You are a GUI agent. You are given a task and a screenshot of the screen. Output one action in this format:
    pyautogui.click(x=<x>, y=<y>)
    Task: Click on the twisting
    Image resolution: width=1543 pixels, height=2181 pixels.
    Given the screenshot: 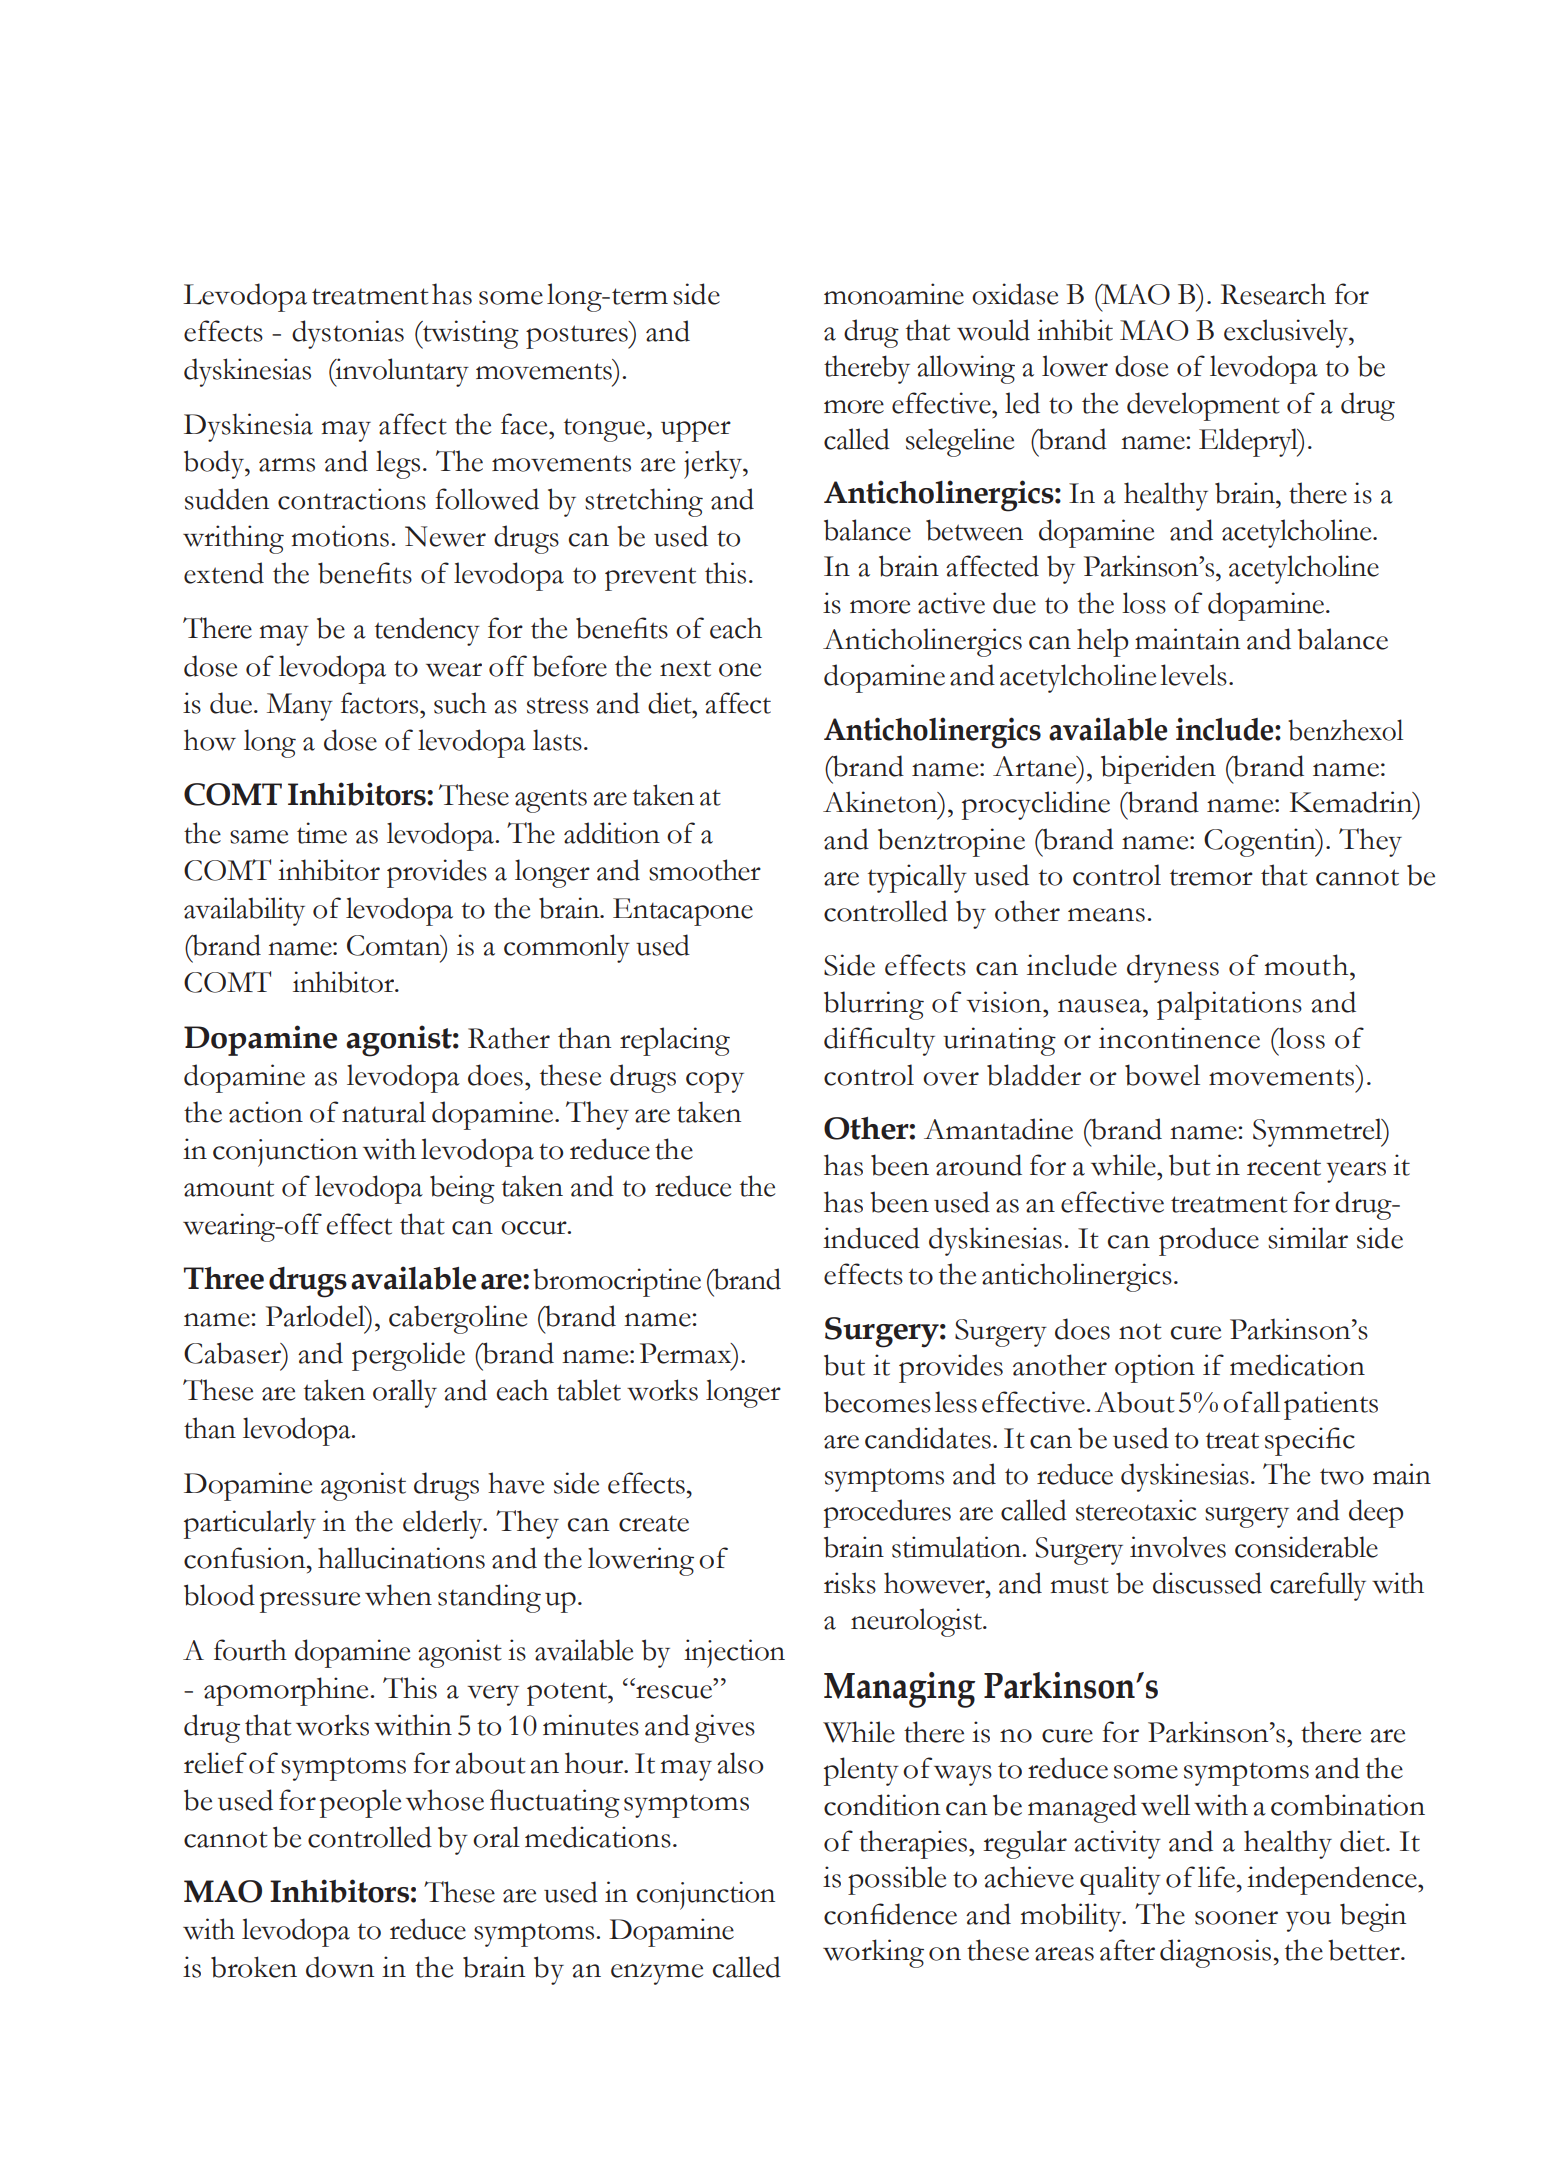 What is the action you would take?
    pyautogui.click(x=470, y=334)
